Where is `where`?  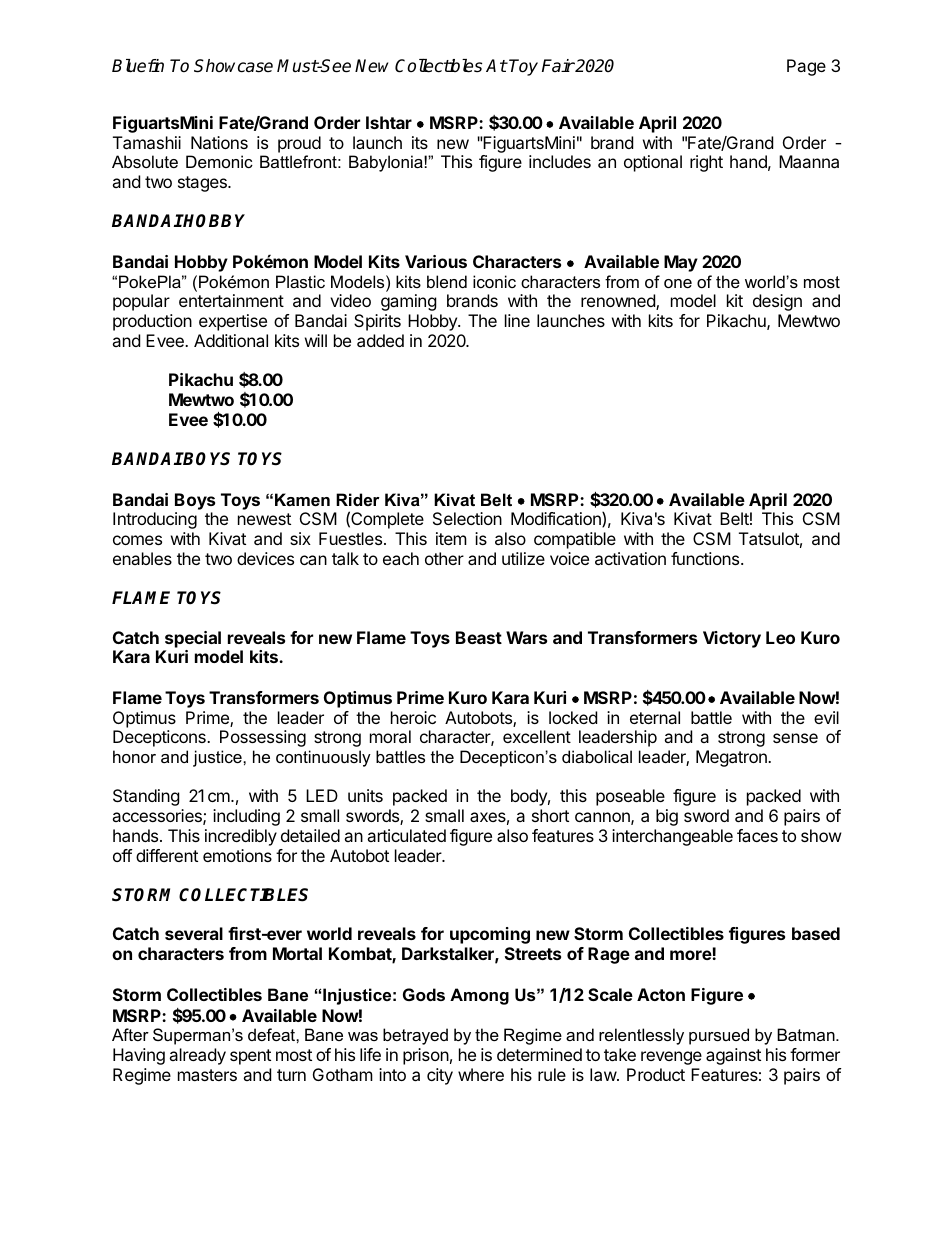
where is located at coordinates (481, 1074).
